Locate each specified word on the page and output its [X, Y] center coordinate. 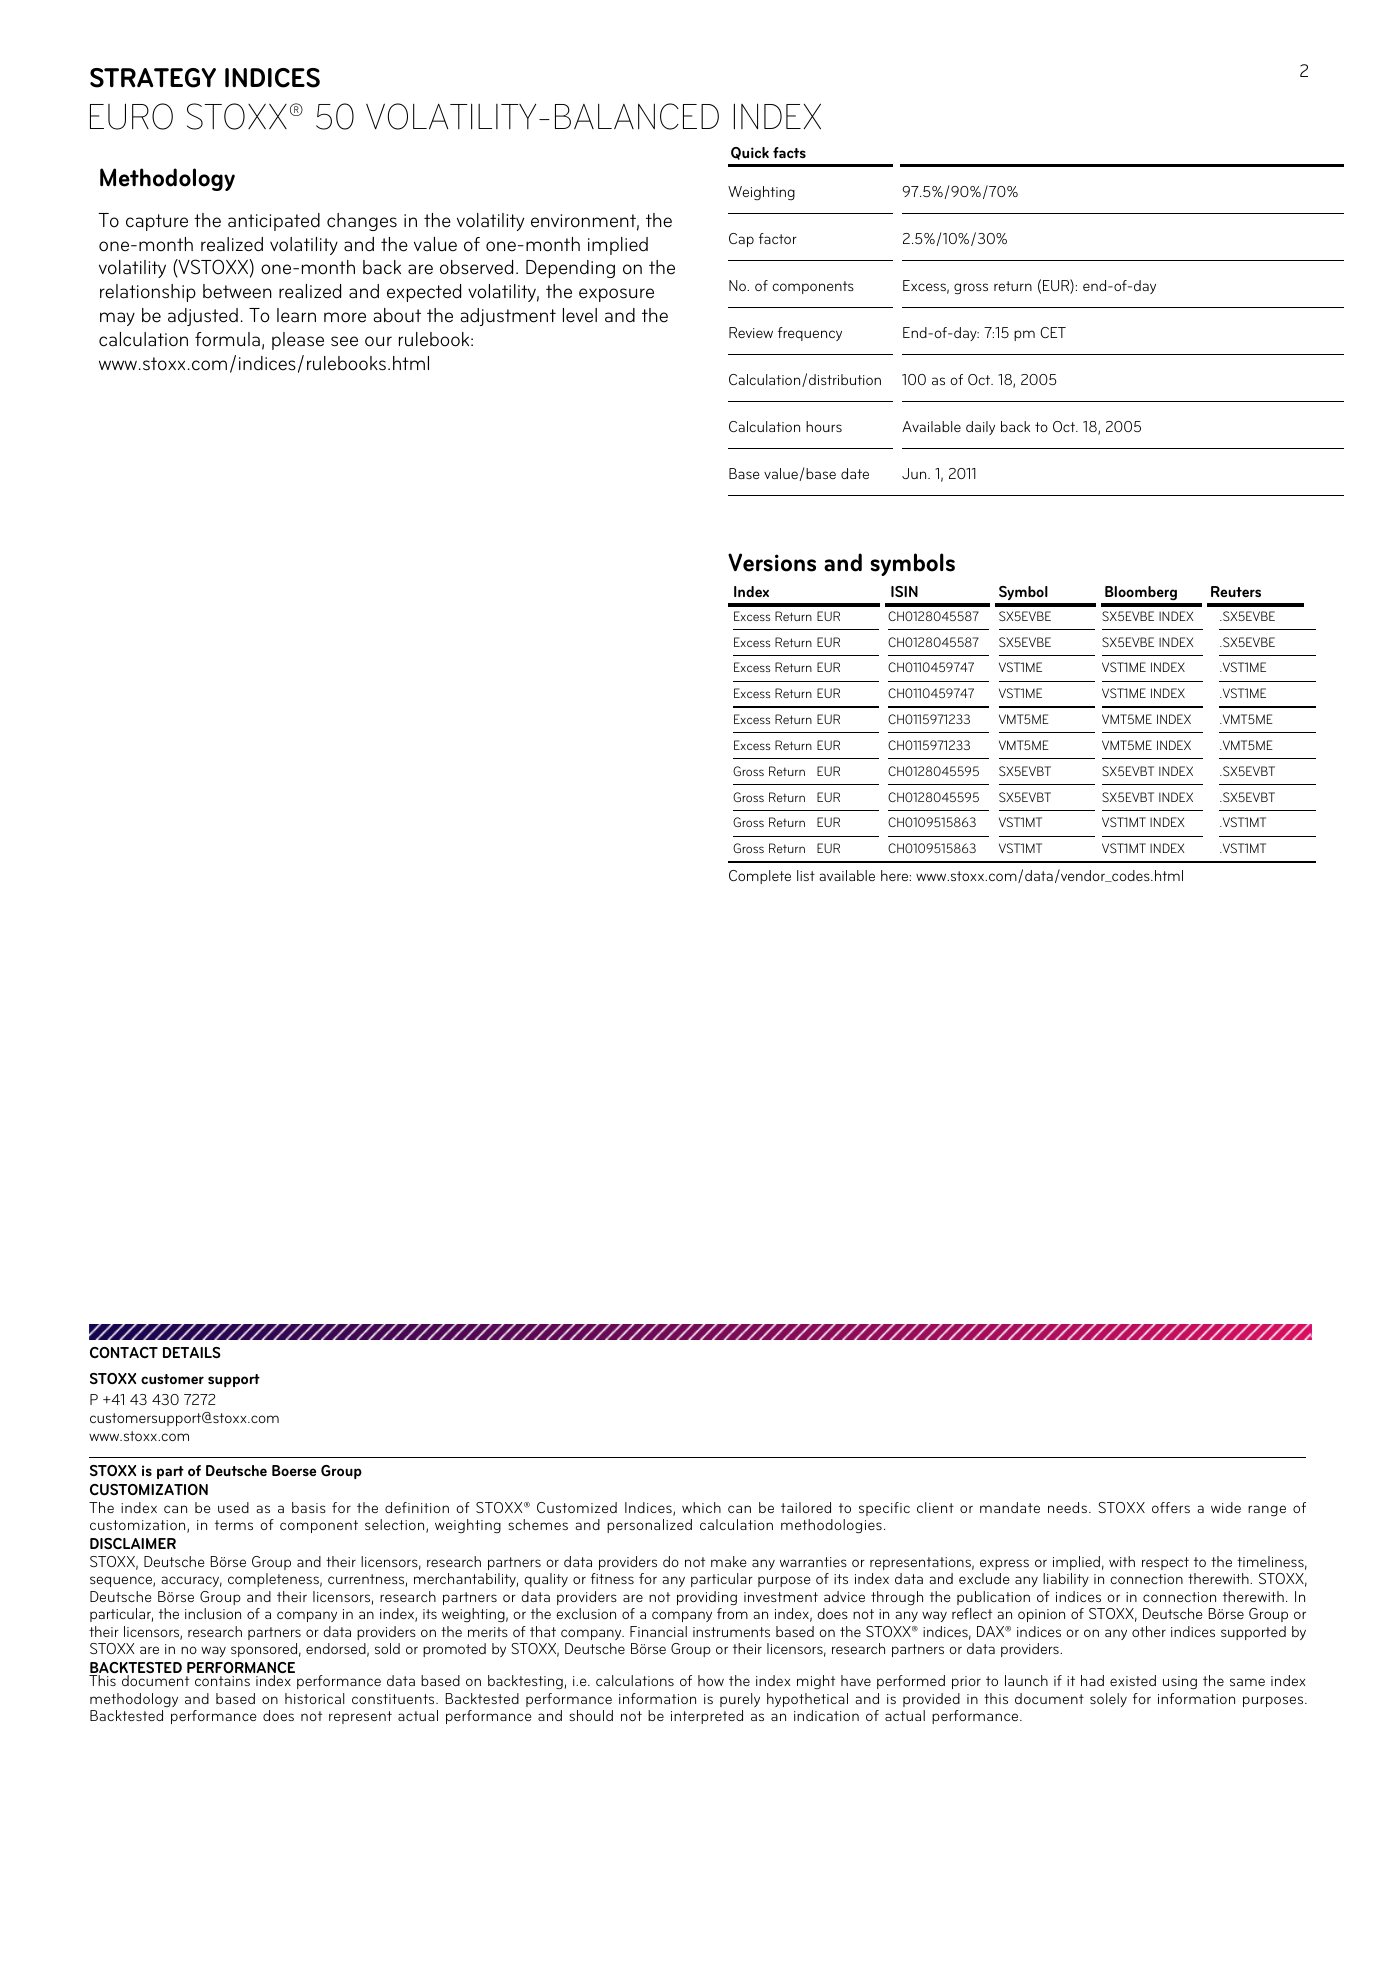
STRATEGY [153, 78]
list [806, 875]
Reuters [1236, 591]
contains [222, 1681]
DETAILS [192, 1352]
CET [1053, 332]
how [711, 1680]
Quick [750, 153]
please [298, 341]
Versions [772, 562]
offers [1171, 1507]
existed [1133, 1680]
